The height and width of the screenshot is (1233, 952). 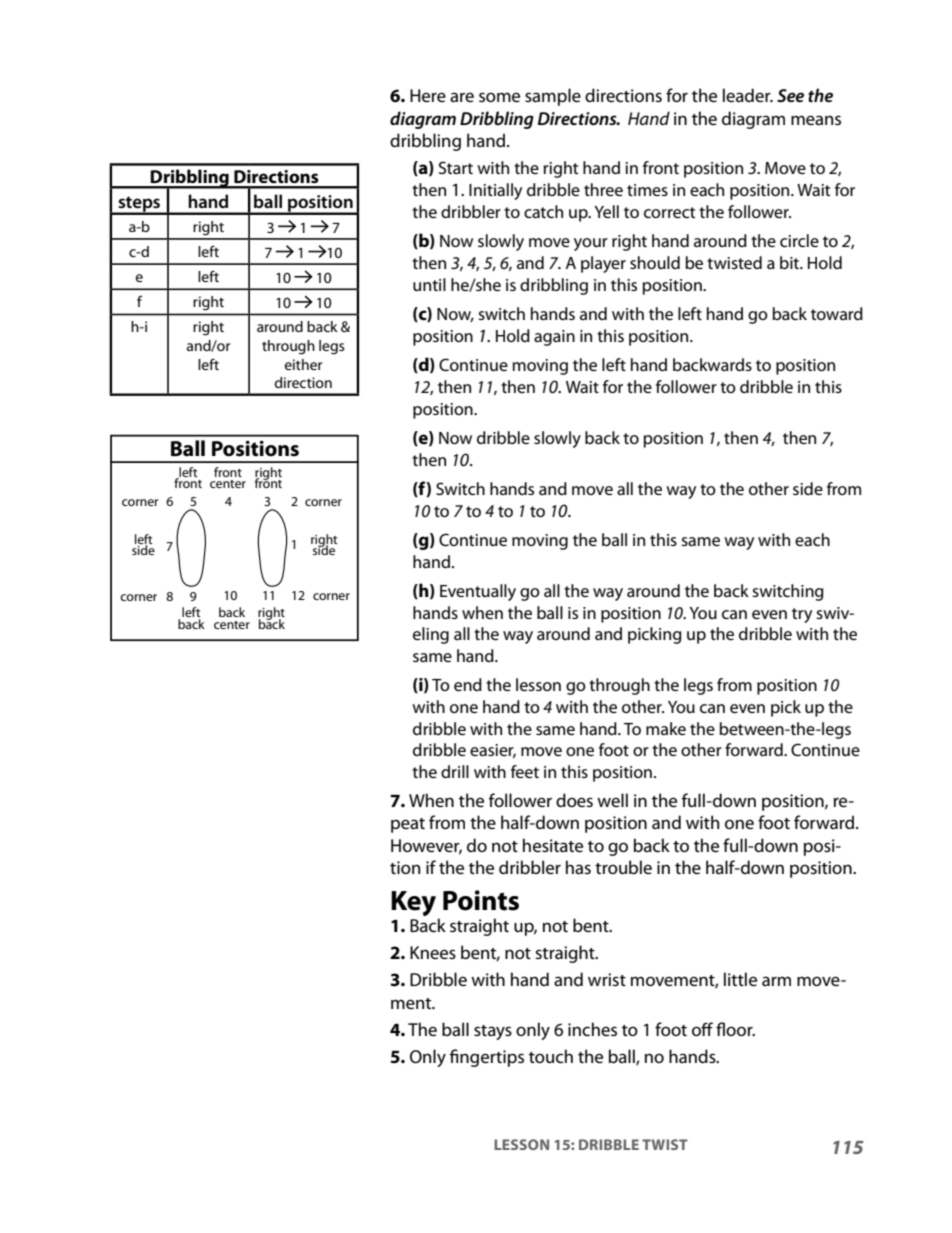 What do you see at coordinates (802, 615) in the screenshot?
I see `try` at bounding box center [802, 615].
